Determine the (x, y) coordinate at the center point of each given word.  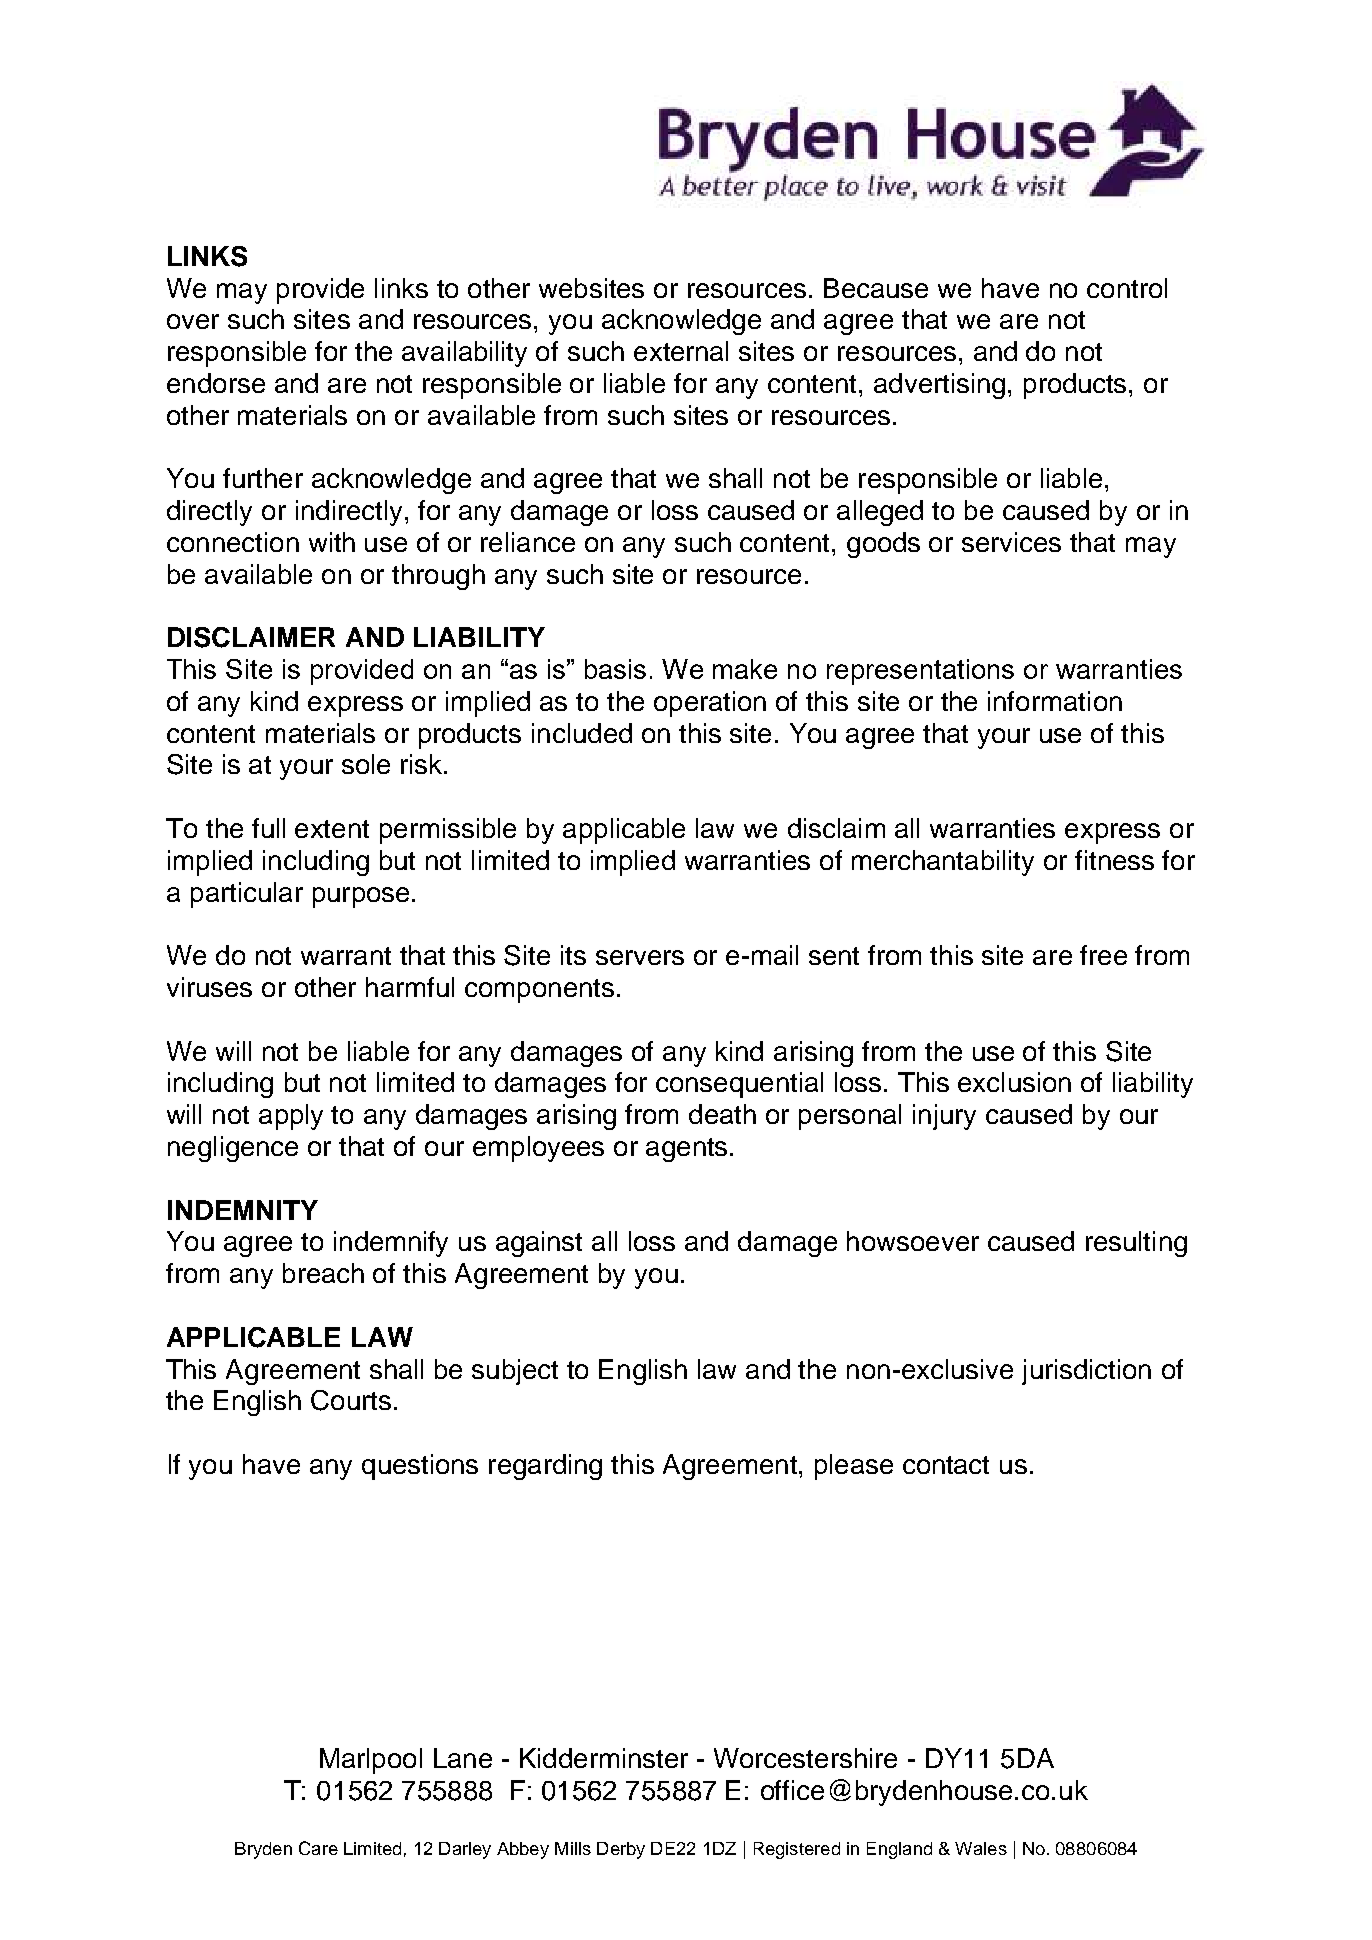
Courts (351, 1400)
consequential (739, 1085)
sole (366, 764)
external (681, 351)
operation (710, 704)
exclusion (1014, 1082)
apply (291, 1117)
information (1055, 701)
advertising (939, 386)
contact (946, 1465)
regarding (545, 1467)
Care (318, 1848)
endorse (216, 383)
